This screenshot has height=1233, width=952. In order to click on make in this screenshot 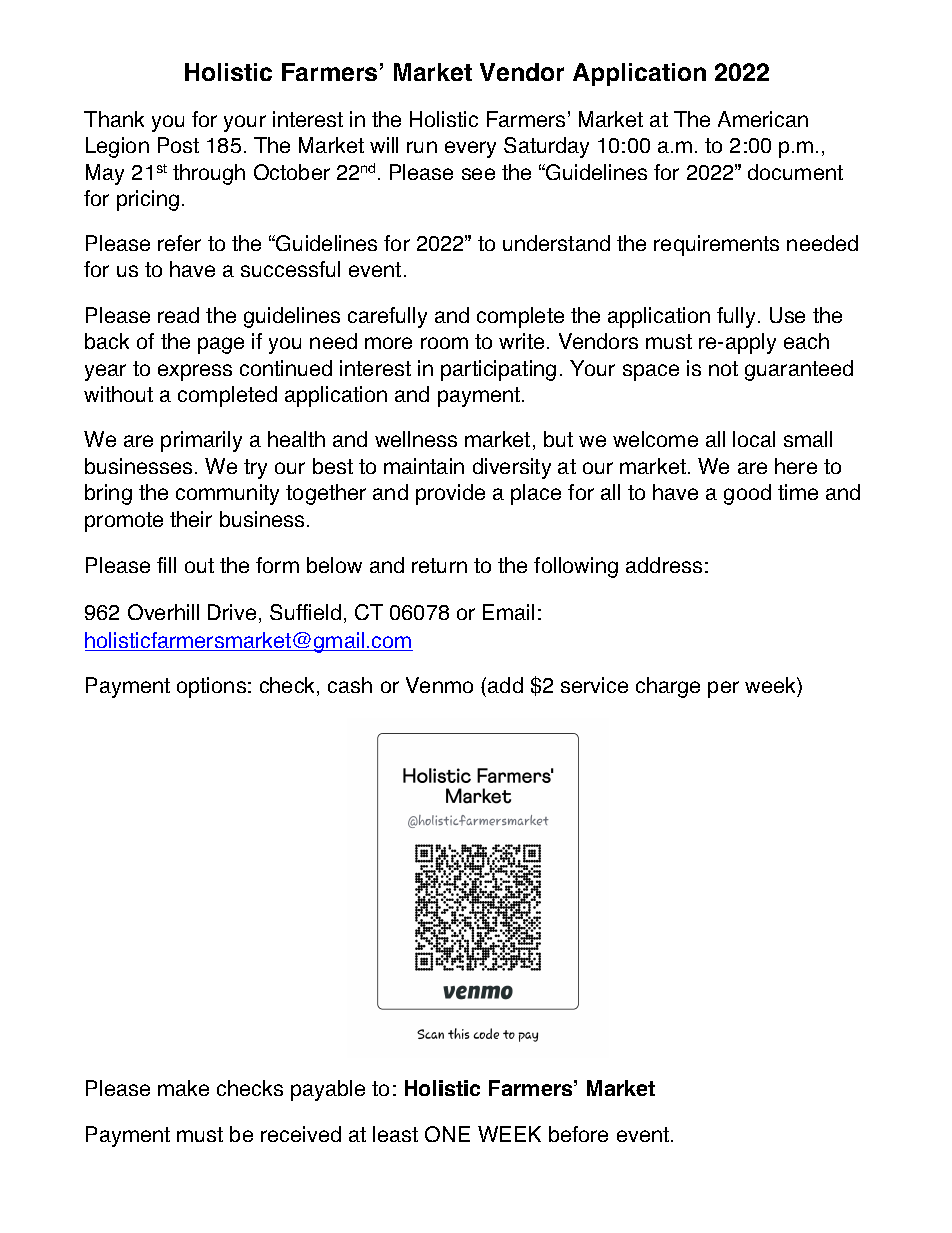, I will do `click(183, 1088)`.
